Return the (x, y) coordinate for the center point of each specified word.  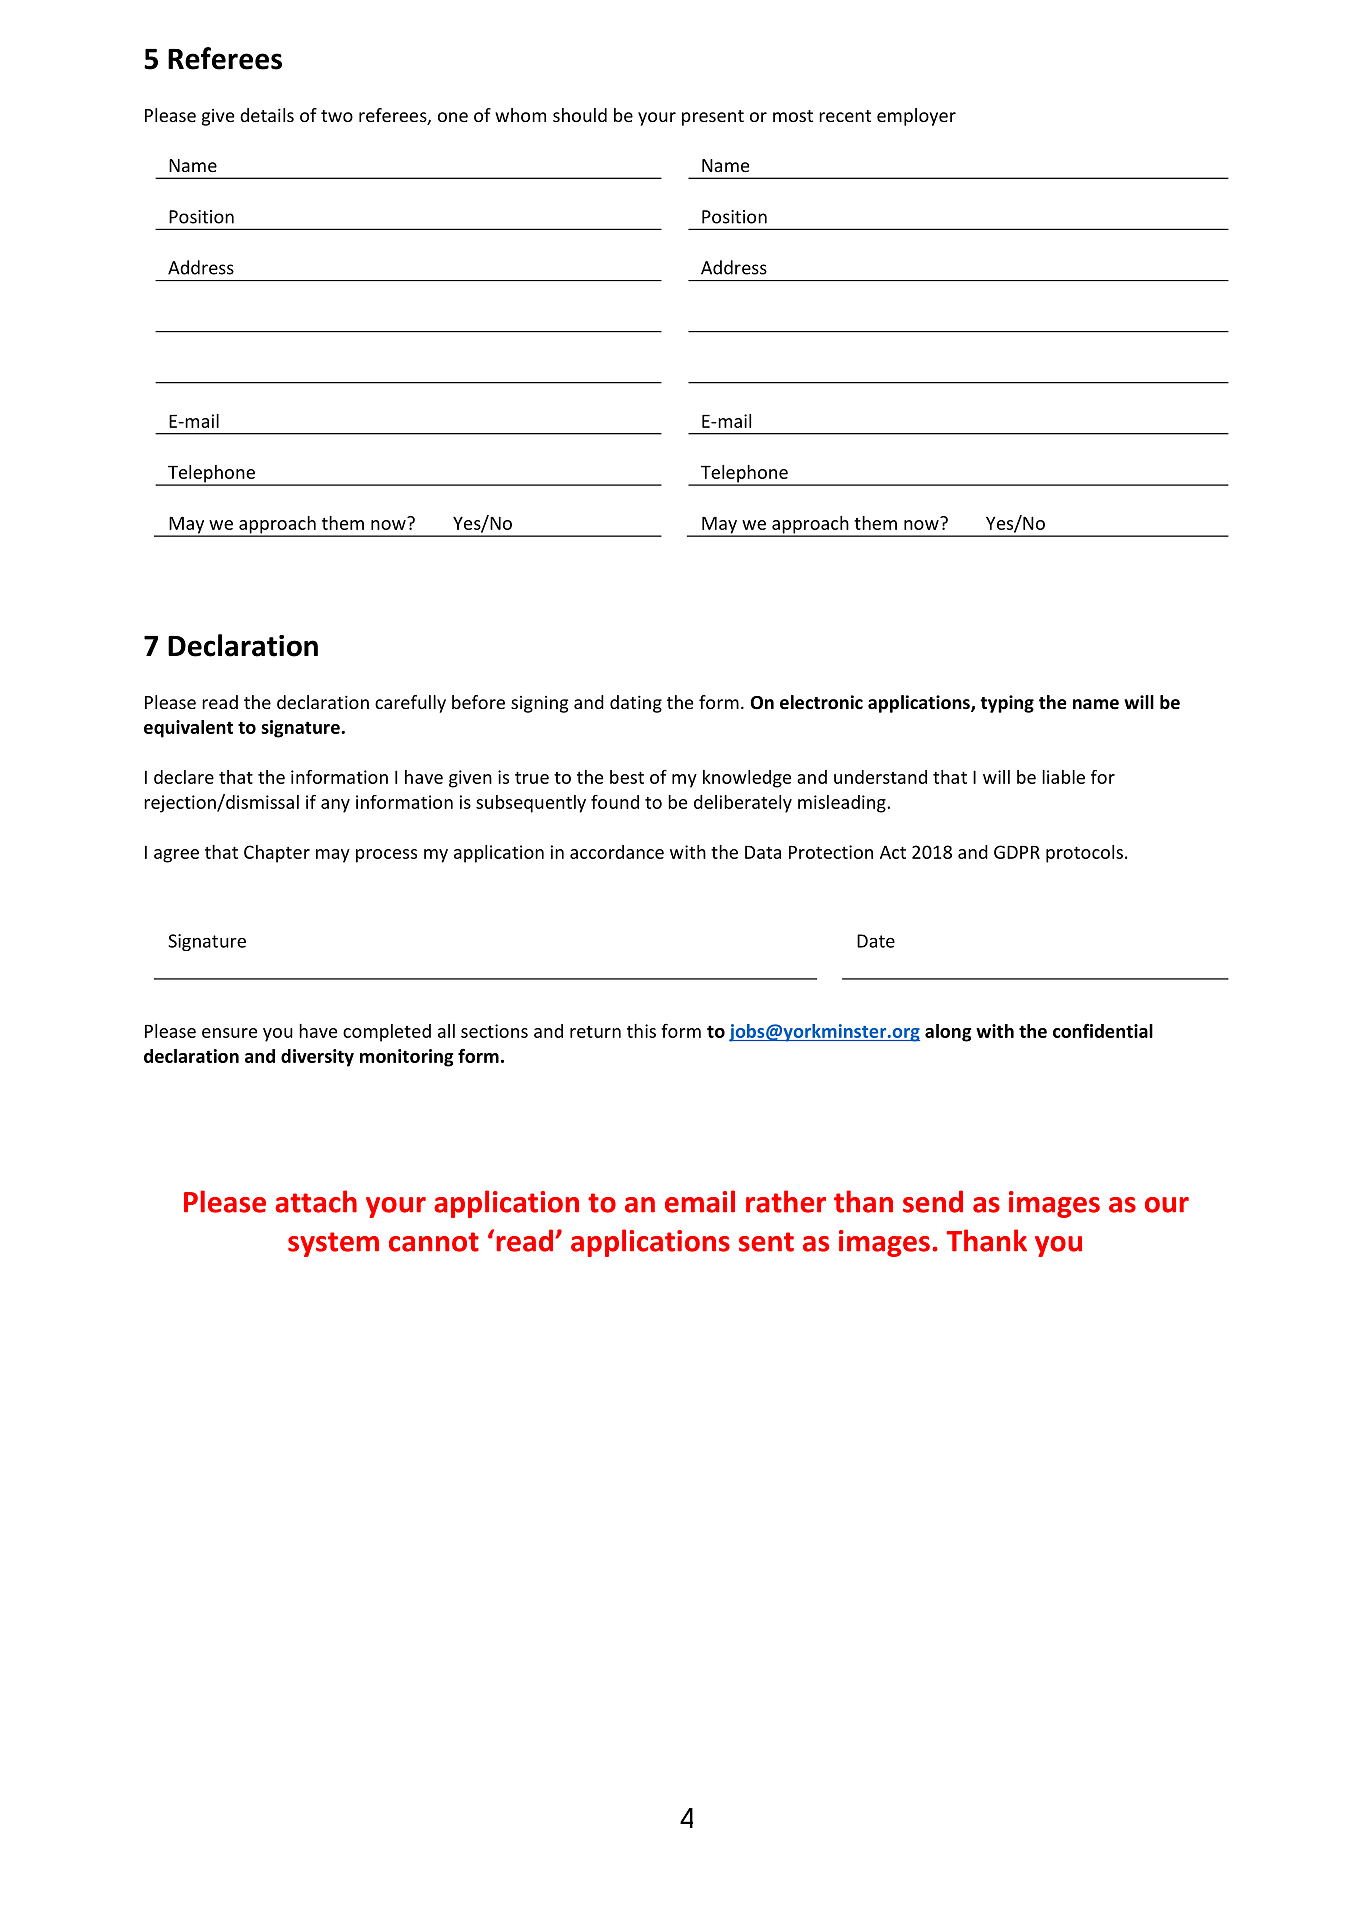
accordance (617, 852)
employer (916, 117)
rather (786, 1201)
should (580, 115)
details (267, 115)
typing (1007, 704)
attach (316, 1201)
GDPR (1017, 852)
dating (636, 704)
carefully (410, 704)
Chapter (277, 854)
